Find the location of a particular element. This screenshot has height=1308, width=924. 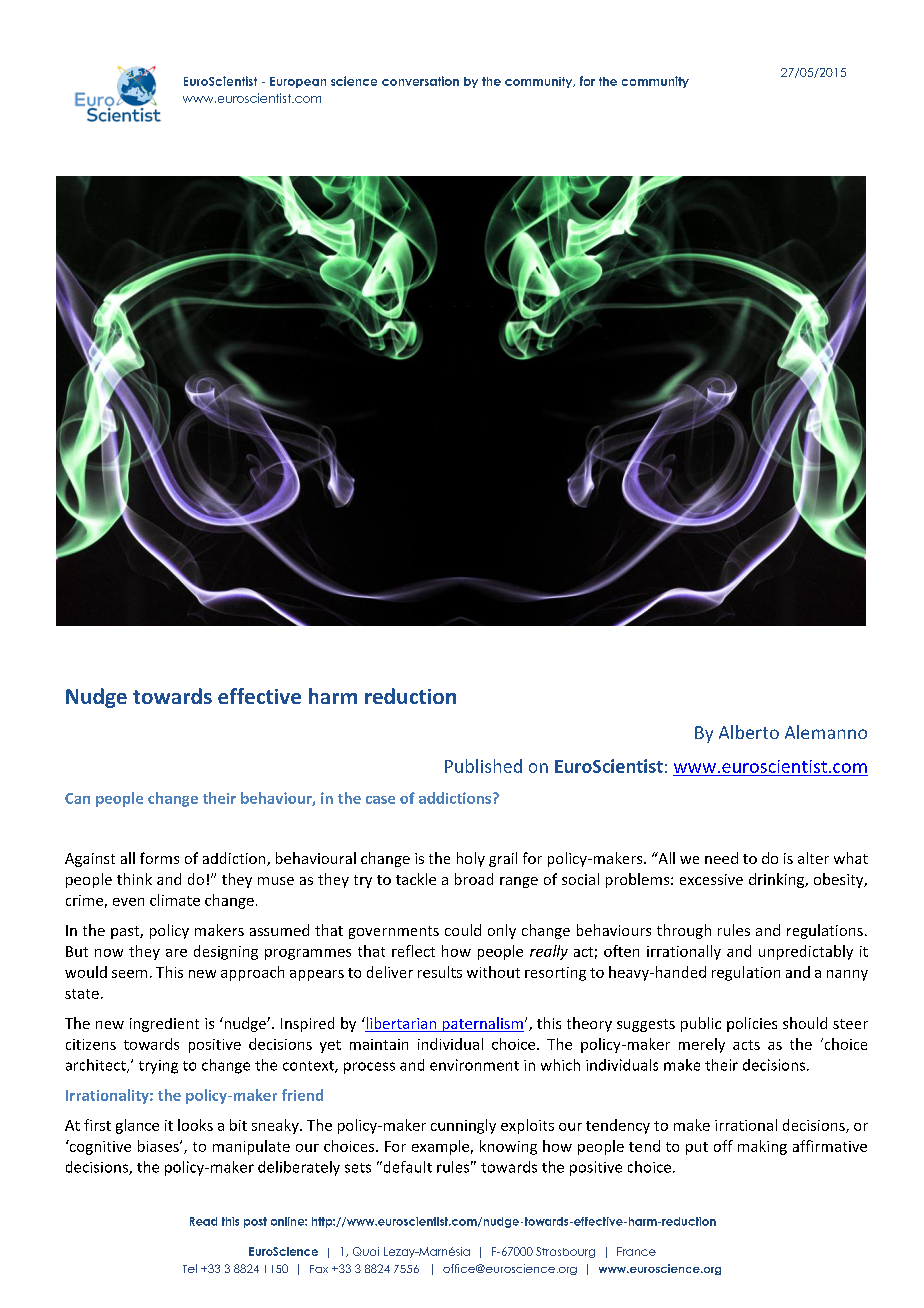

case is located at coordinates (380, 800).
